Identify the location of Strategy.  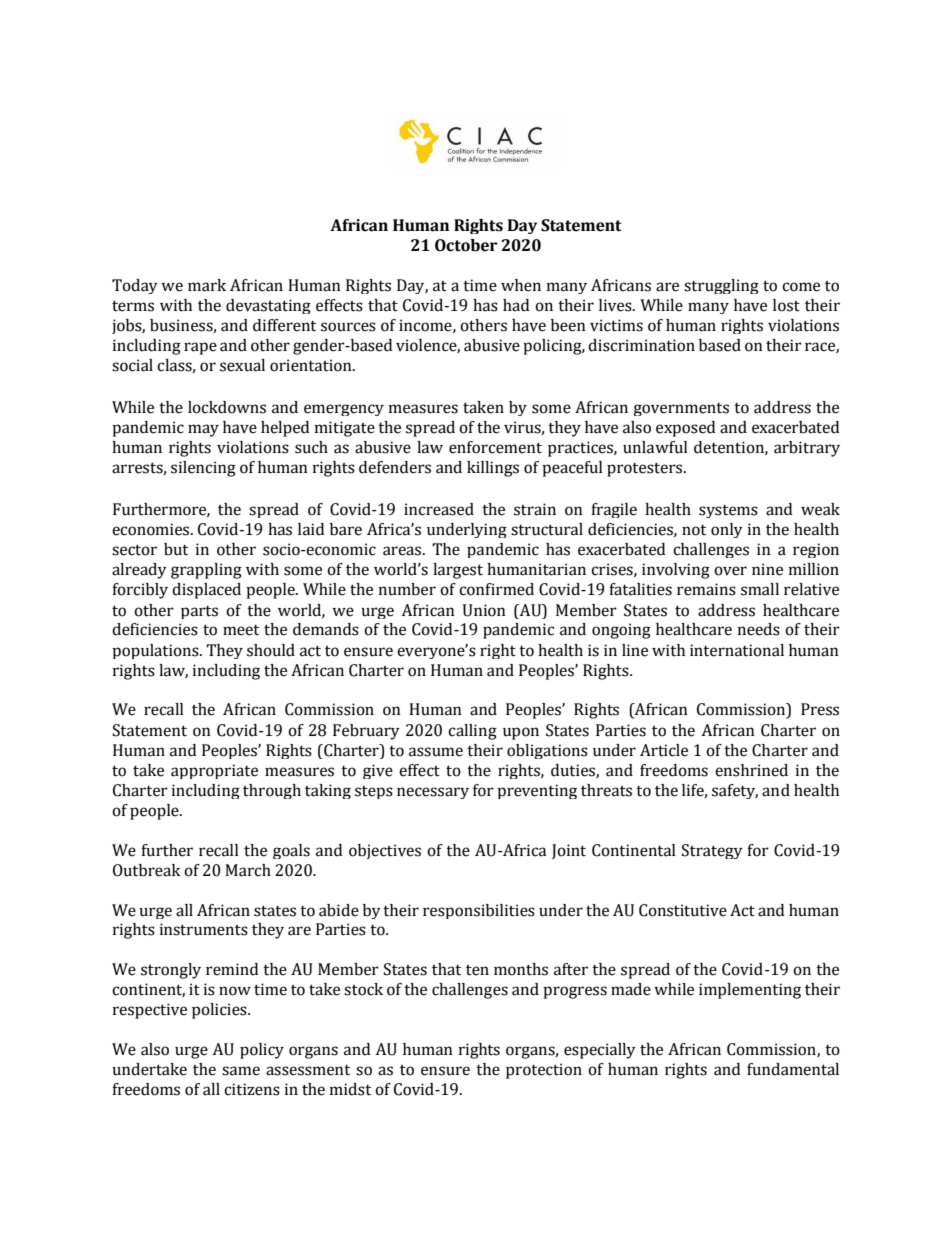
(712, 851).
